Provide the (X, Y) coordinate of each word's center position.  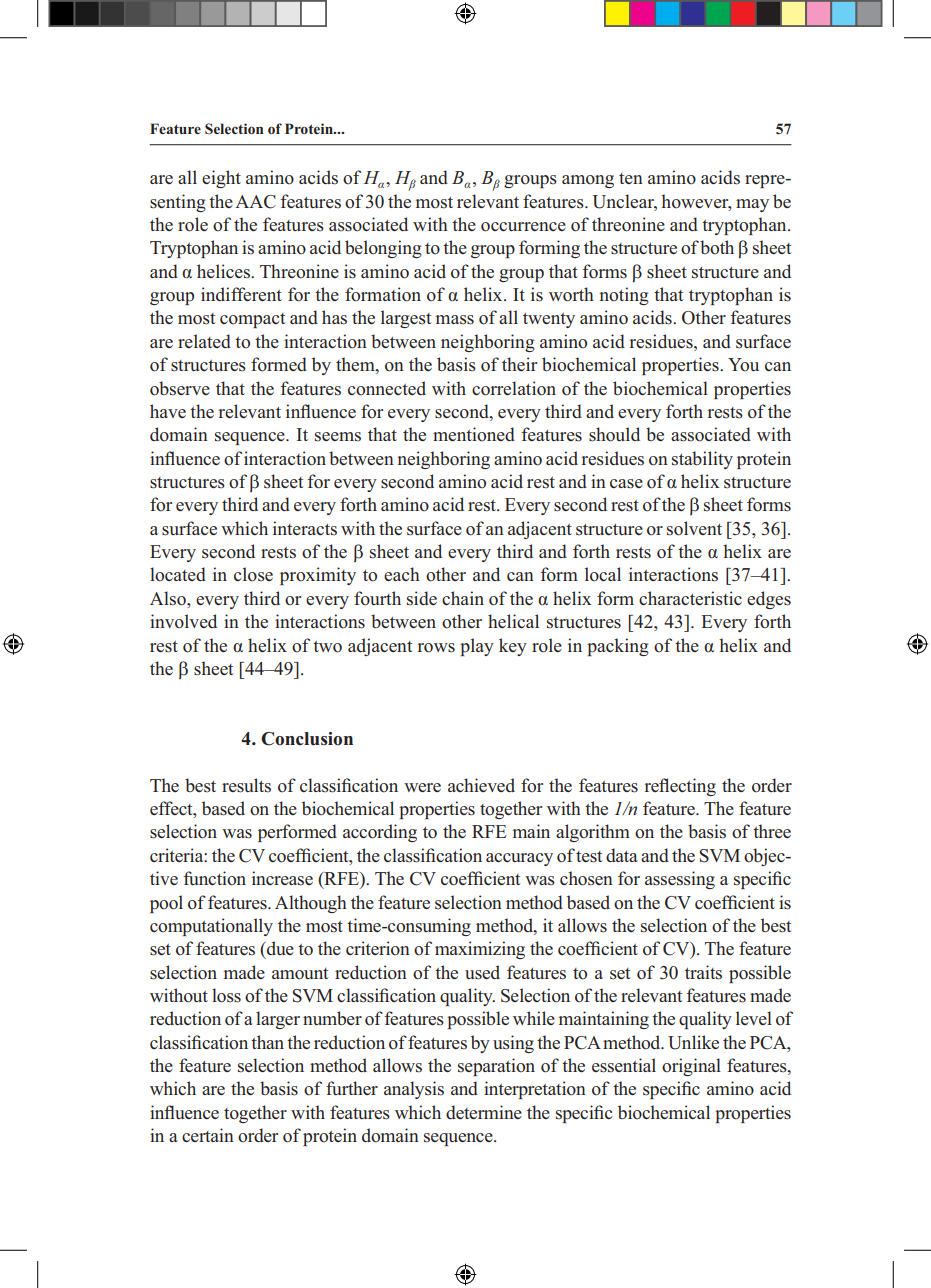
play (477, 647)
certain (208, 1135)
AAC (255, 202)
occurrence (523, 227)
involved (183, 621)
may (752, 205)
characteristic (690, 598)
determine (484, 1112)
